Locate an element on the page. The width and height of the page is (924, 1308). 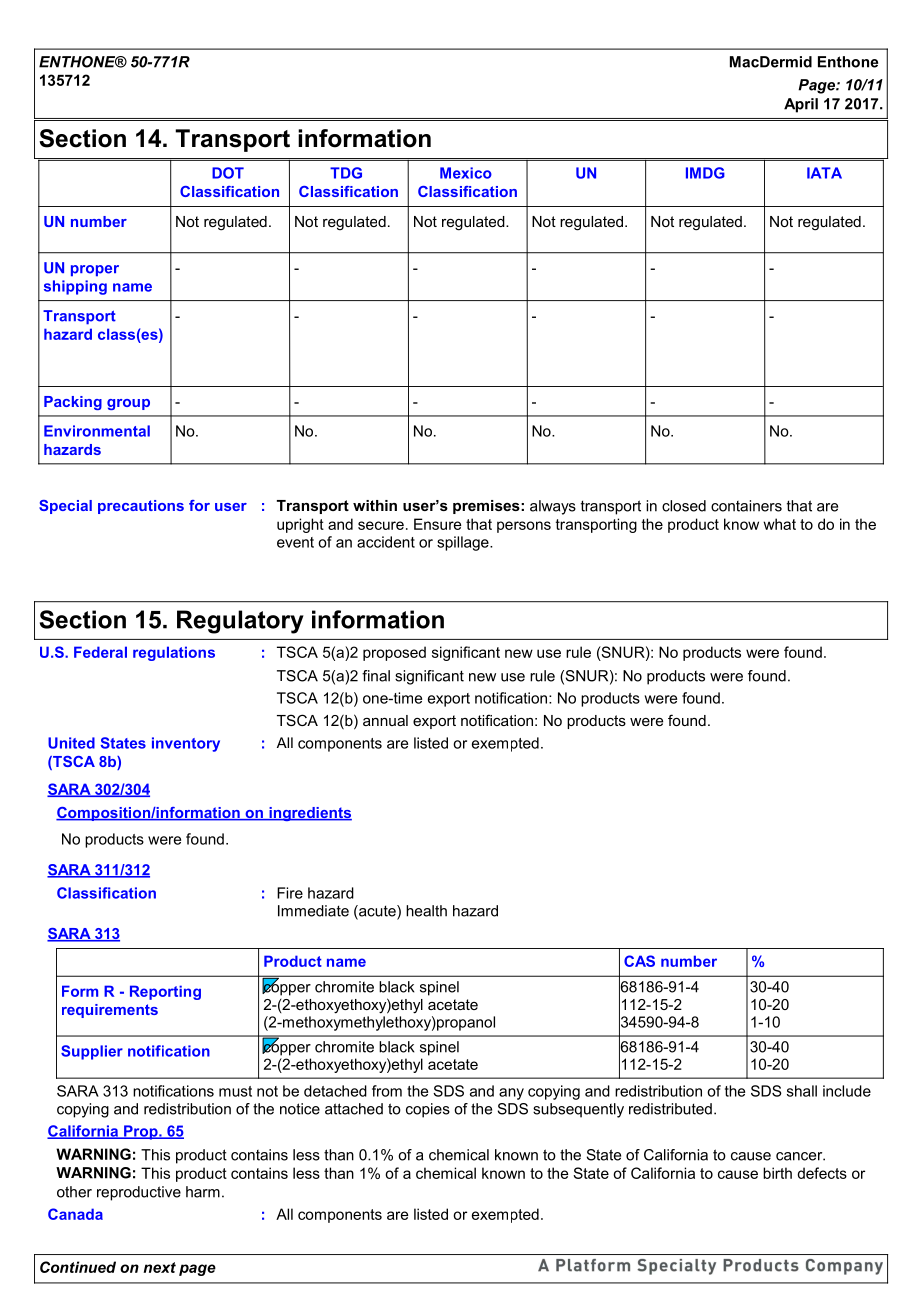
April is located at coordinates (801, 105).
